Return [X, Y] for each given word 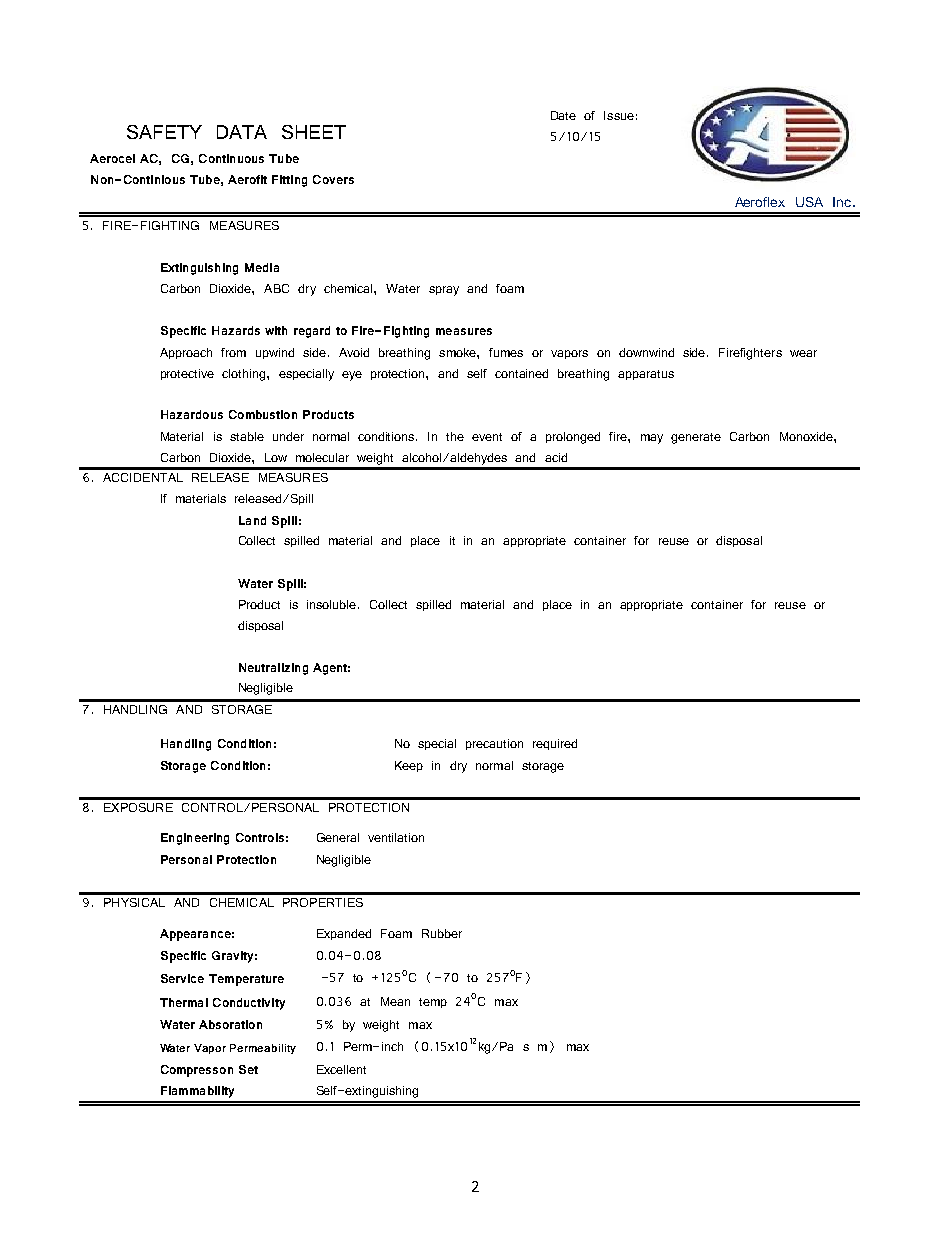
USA [809, 202]
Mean [395, 1001]
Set [248, 1069]
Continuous [231, 158]
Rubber [442, 933]
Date [563, 115]
